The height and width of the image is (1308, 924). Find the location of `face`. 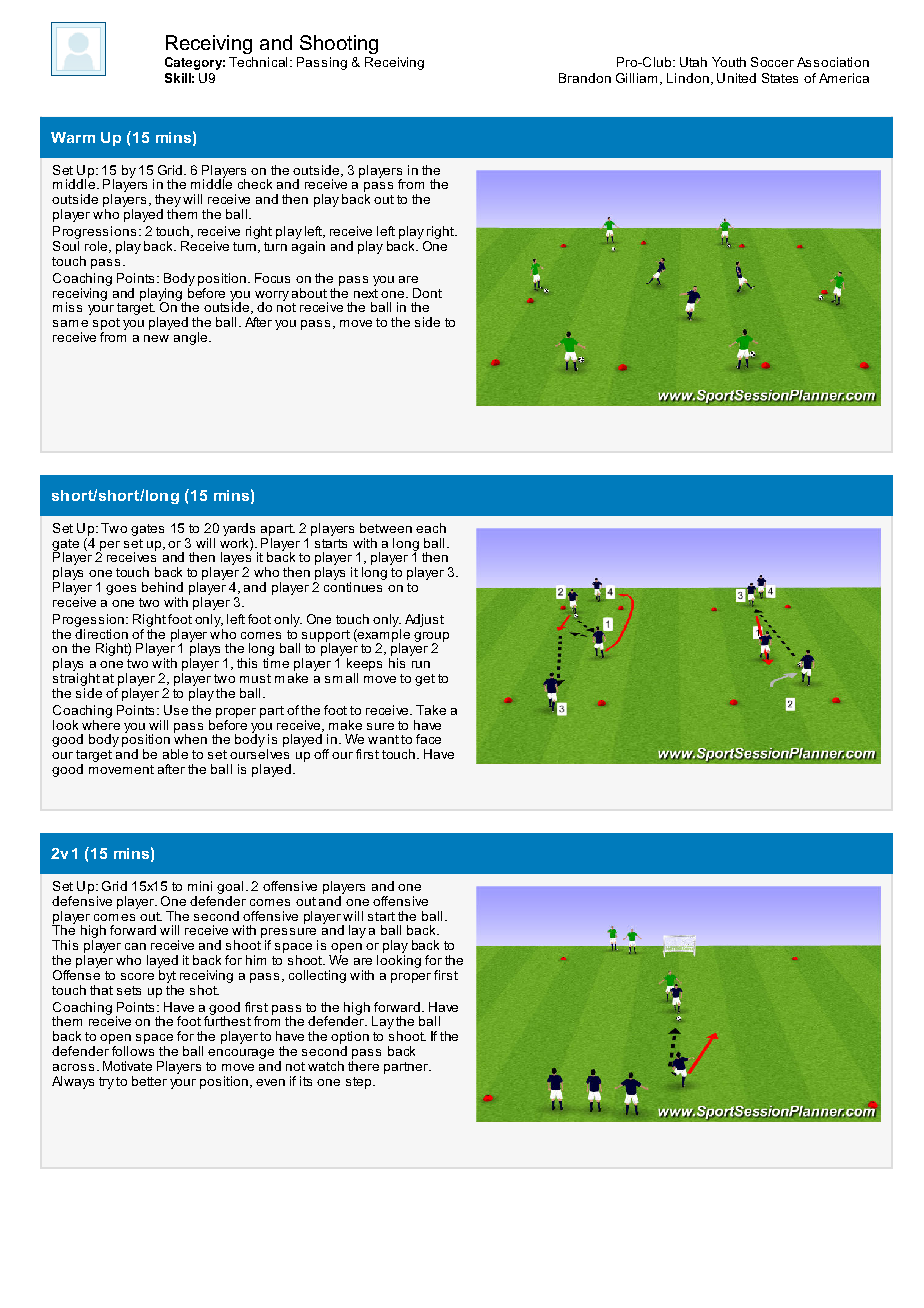

face is located at coordinates (428, 739).
